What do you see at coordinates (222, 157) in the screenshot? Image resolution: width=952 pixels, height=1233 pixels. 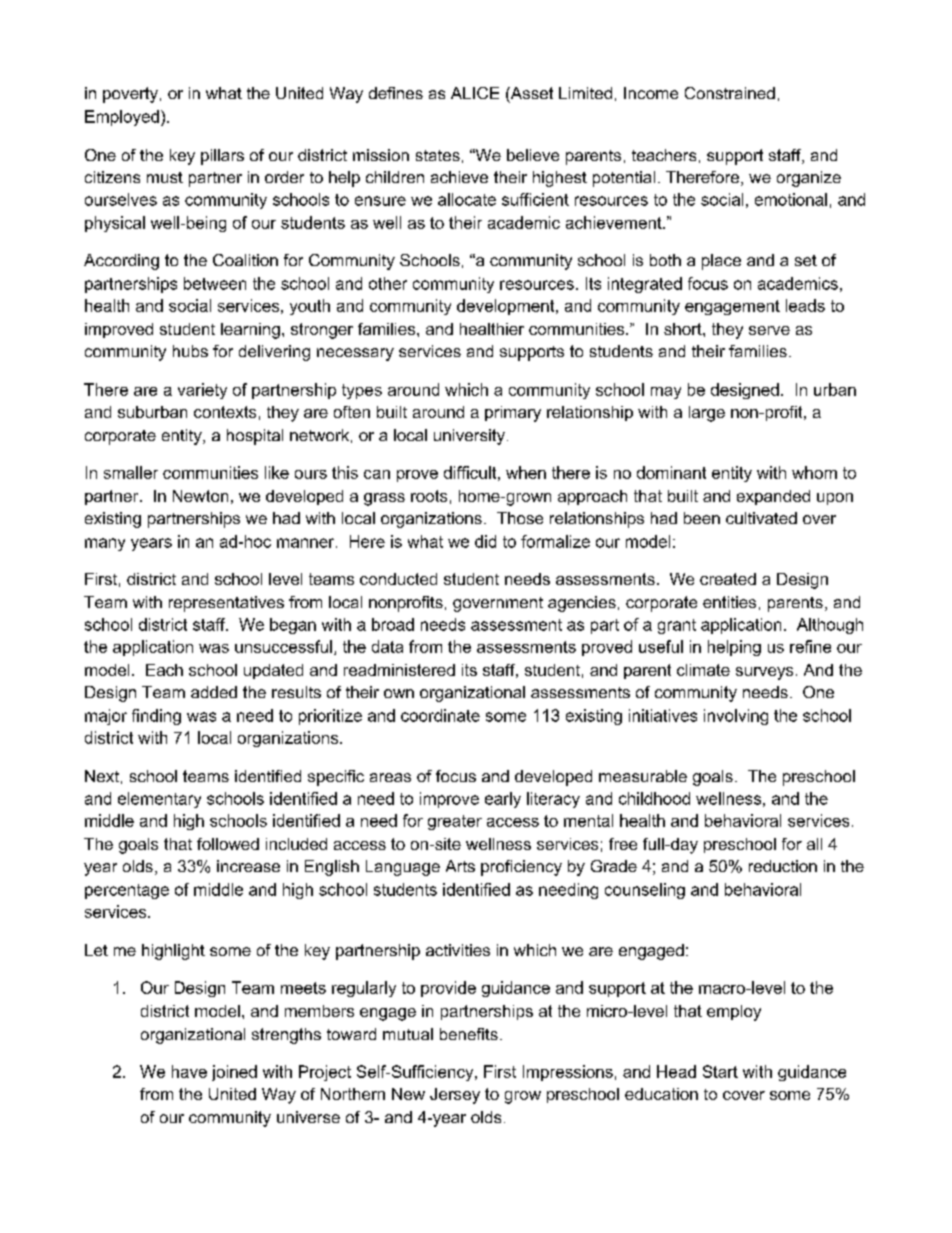 I see `pillars` at bounding box center [222, 157].
